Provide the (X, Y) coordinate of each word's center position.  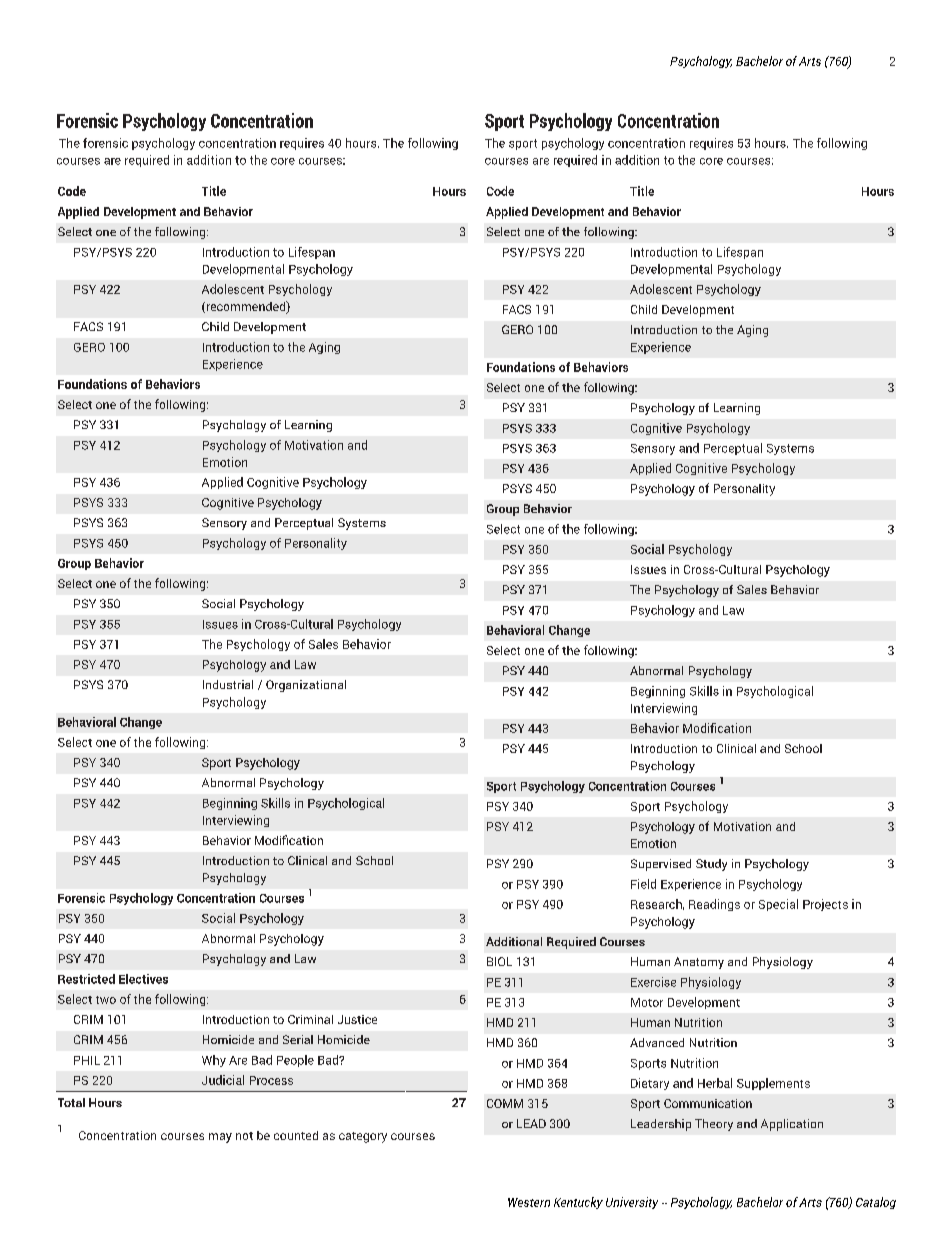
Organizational (306, 686)
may (220, 1138)
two (106, 1000)
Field (643, 884)
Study (711, 865)
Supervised (661, 865)
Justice (357, 1019)
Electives (143, 979)
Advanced (657, 1042)
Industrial (228, 684)
